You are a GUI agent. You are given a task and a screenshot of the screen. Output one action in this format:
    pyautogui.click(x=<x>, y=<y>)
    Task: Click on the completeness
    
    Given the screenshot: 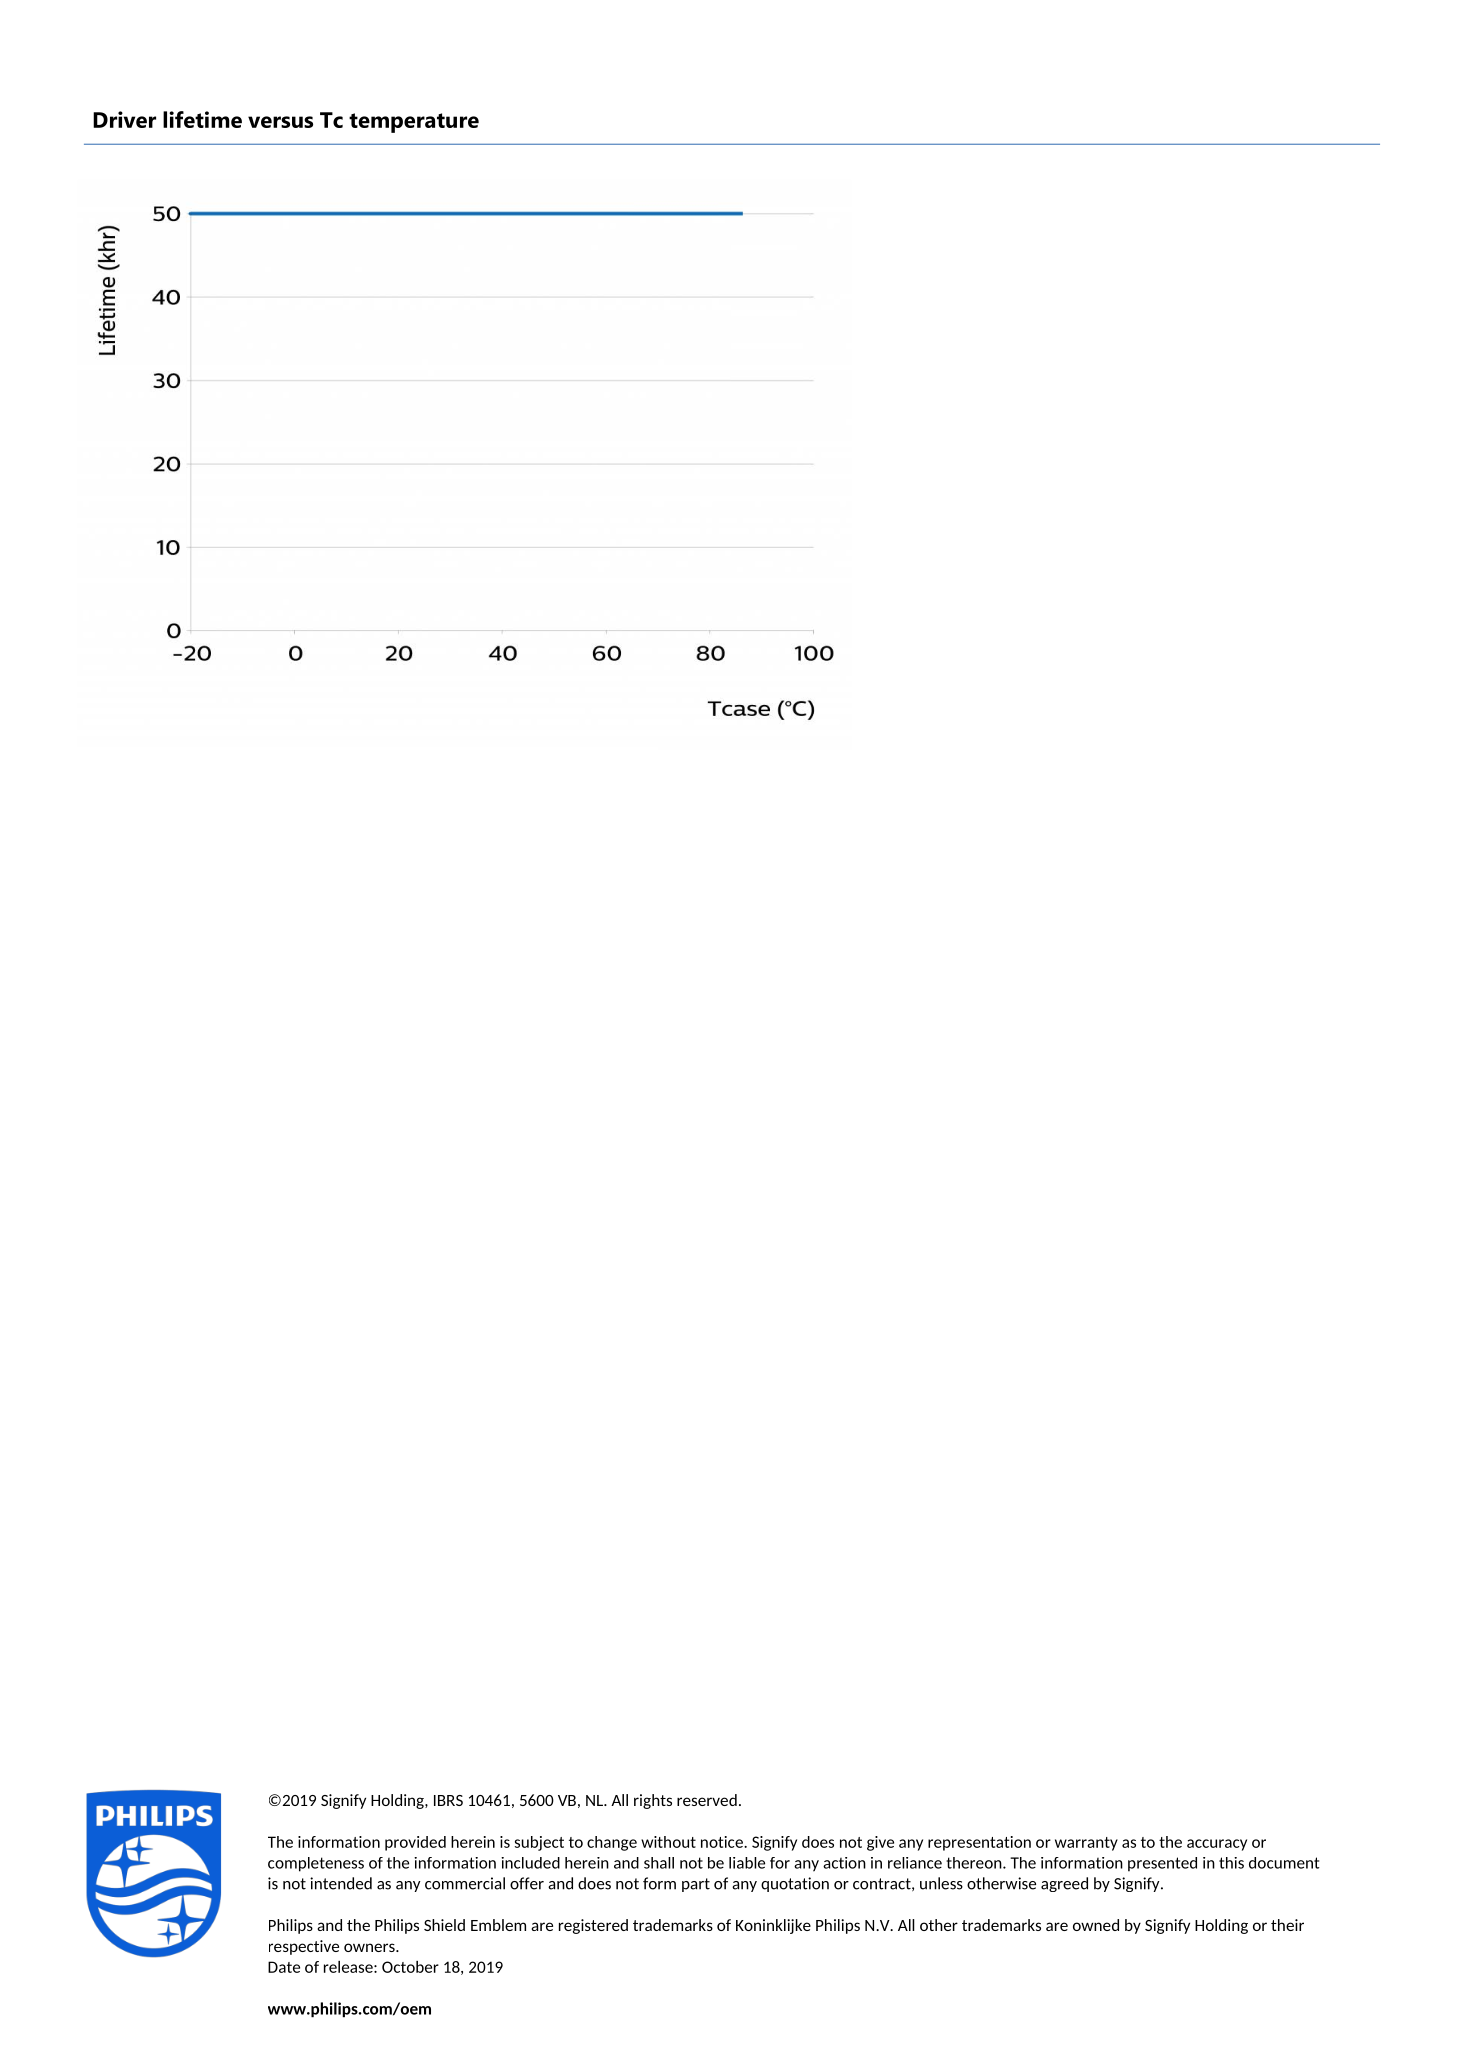 What is the action you would take?
    pyautogui.click(x=316, y=1864)
